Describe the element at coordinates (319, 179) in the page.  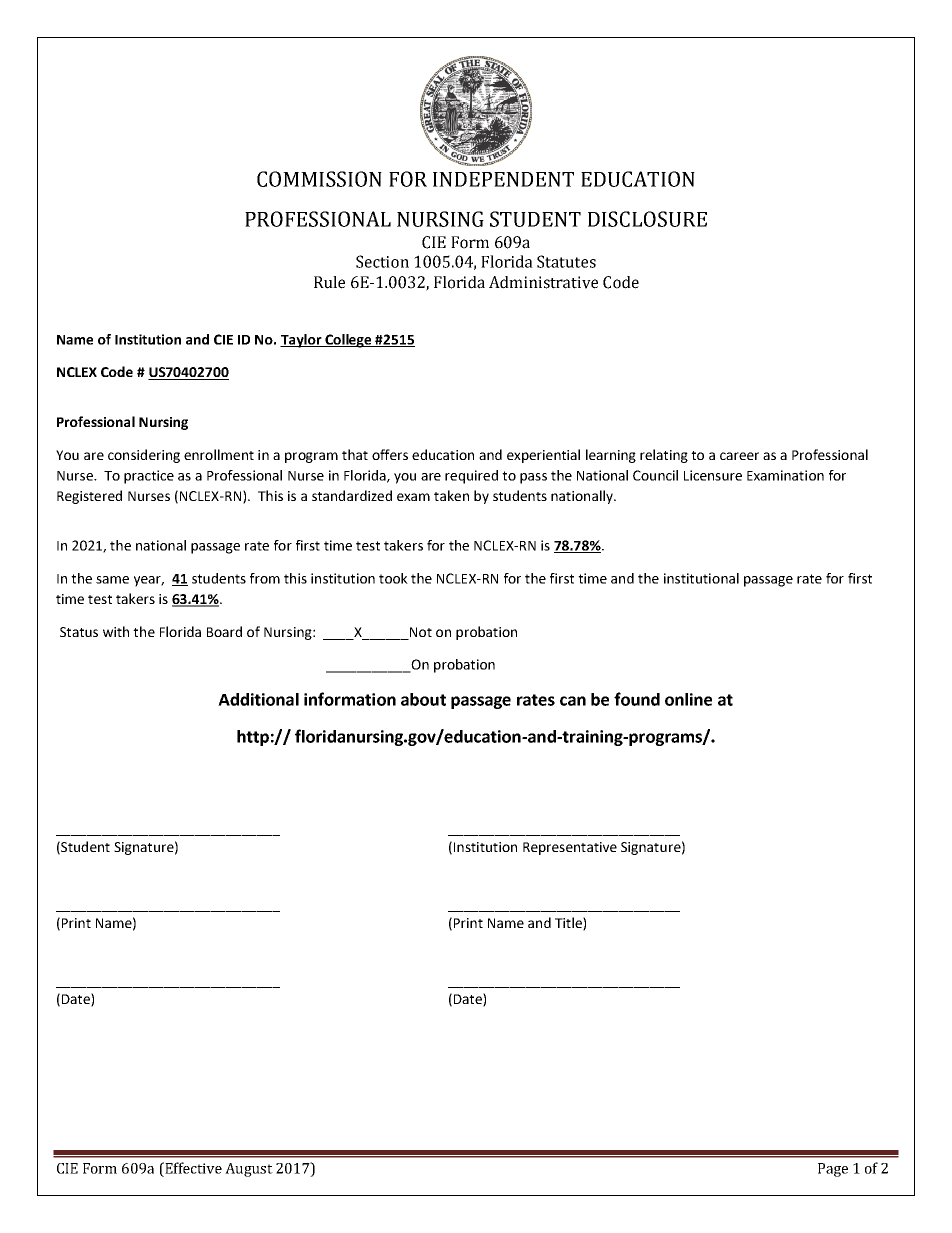
I see `COMMISSION` at that location.
